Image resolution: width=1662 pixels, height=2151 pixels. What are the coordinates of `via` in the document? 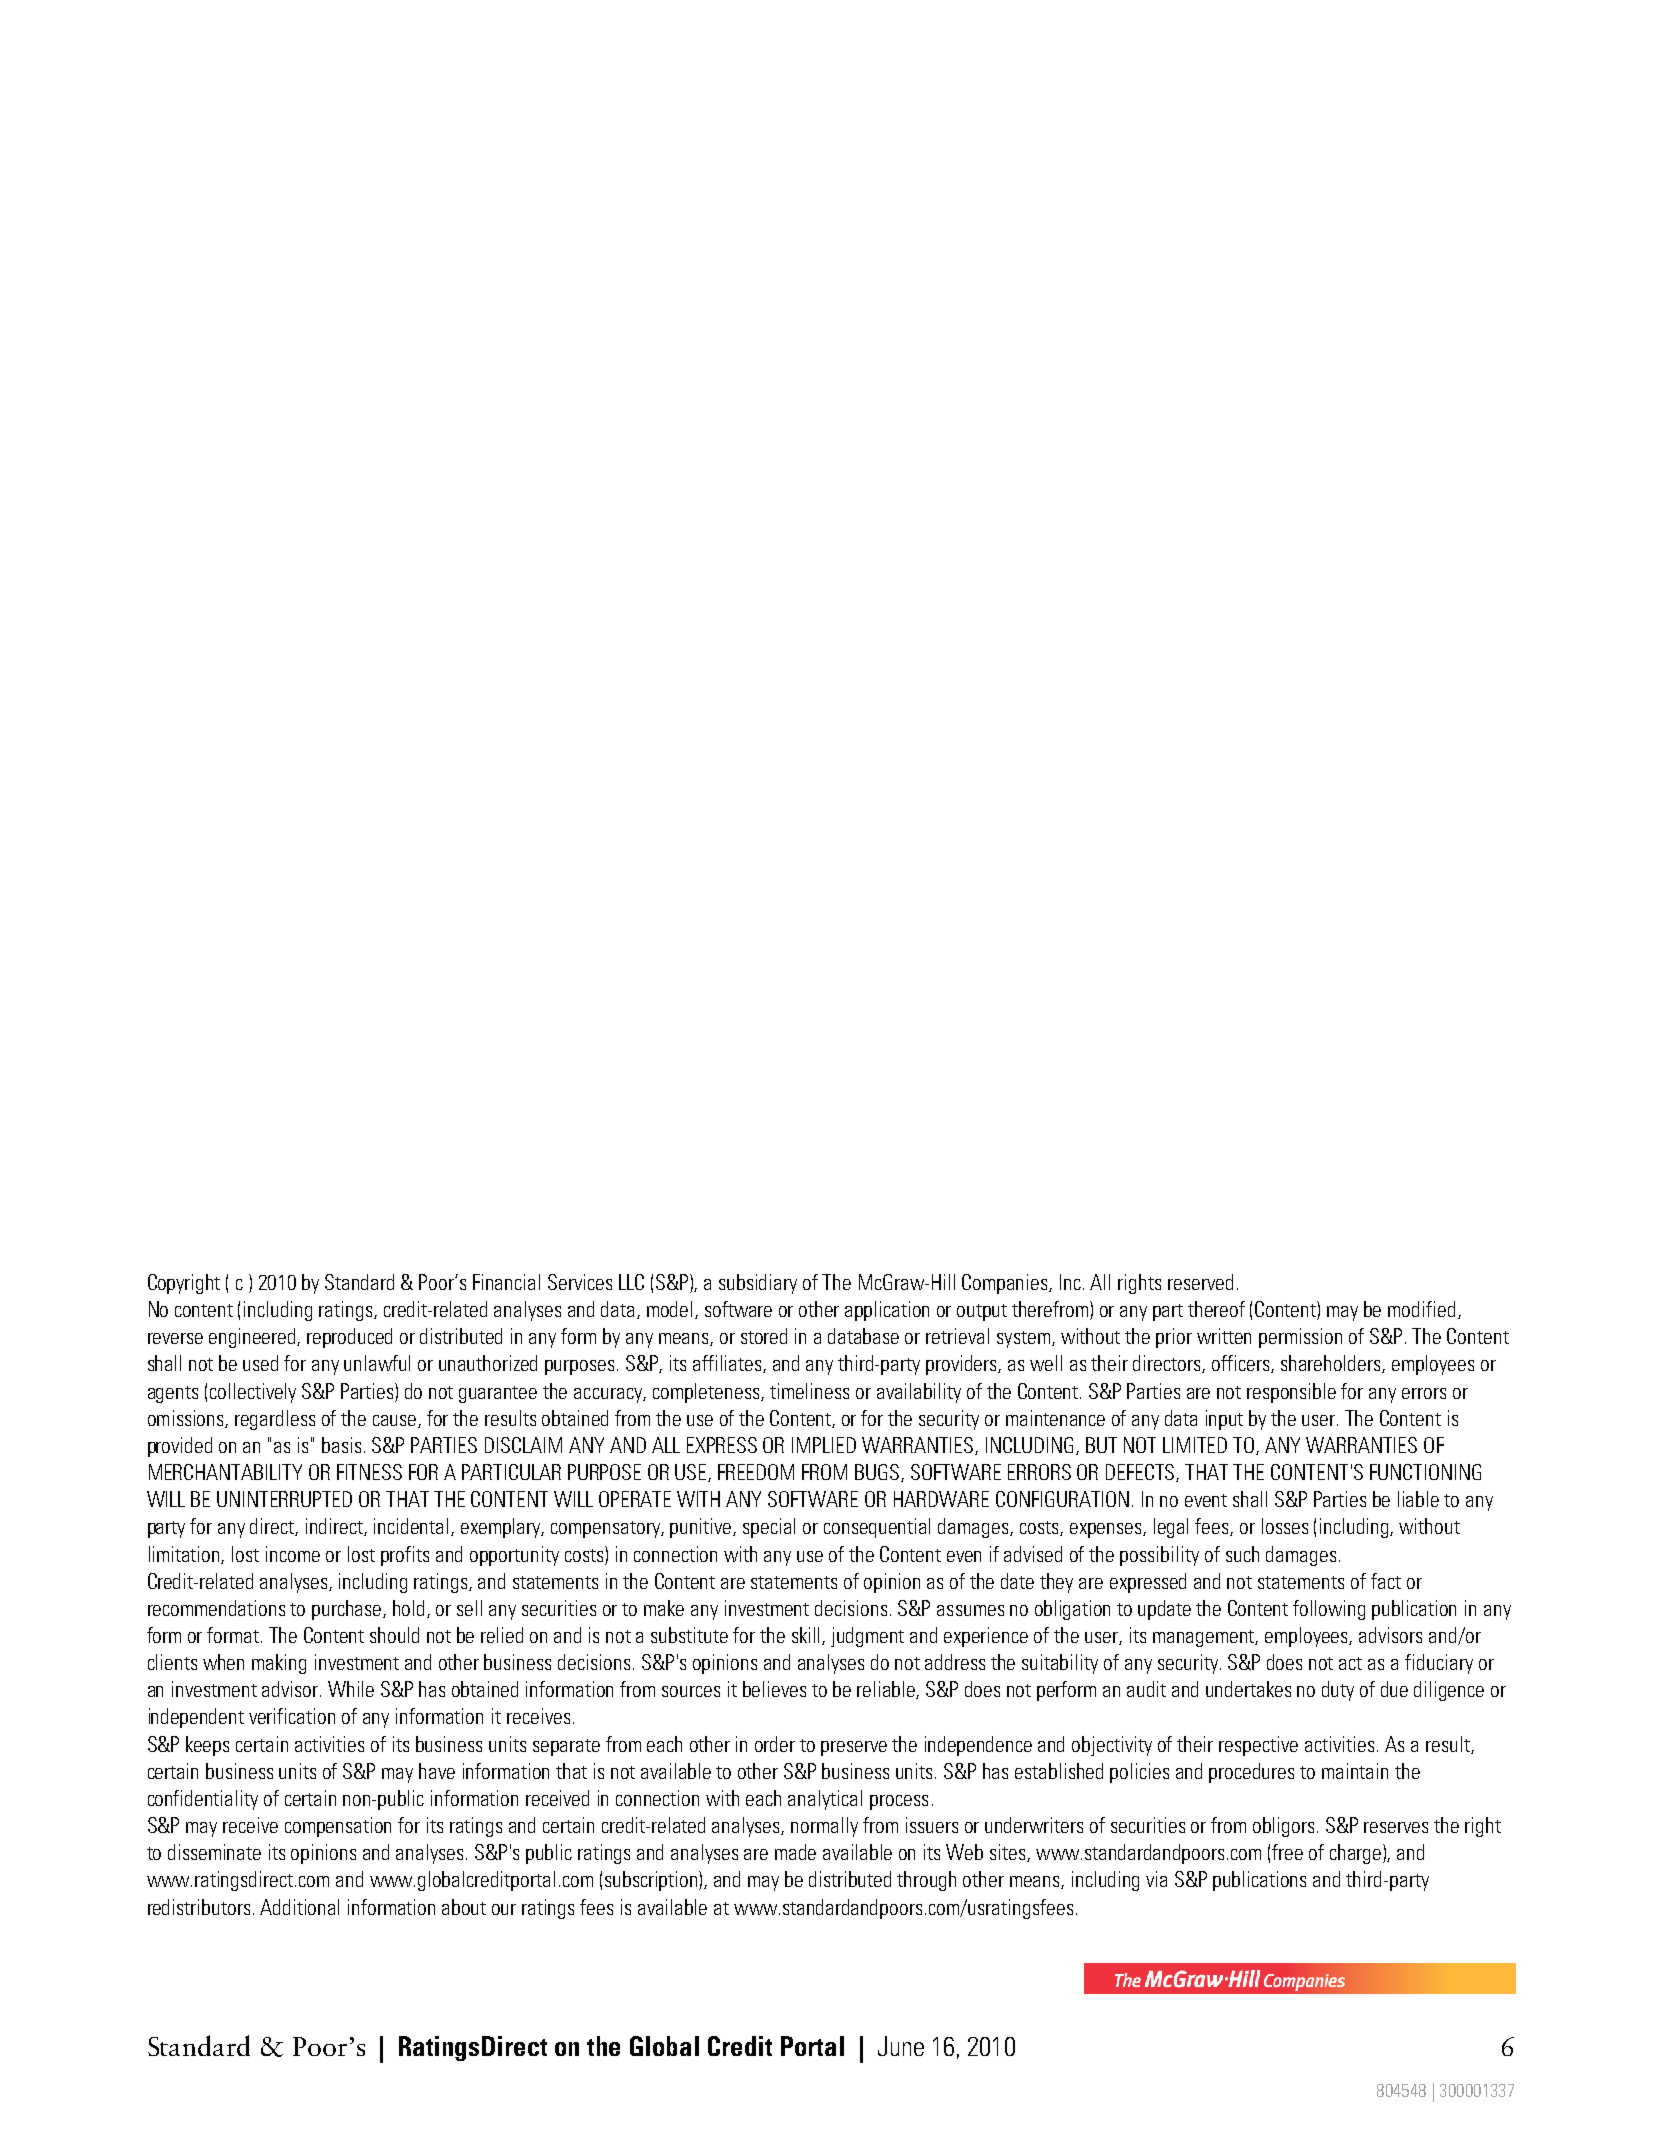 It's located at (1156, 1879).
